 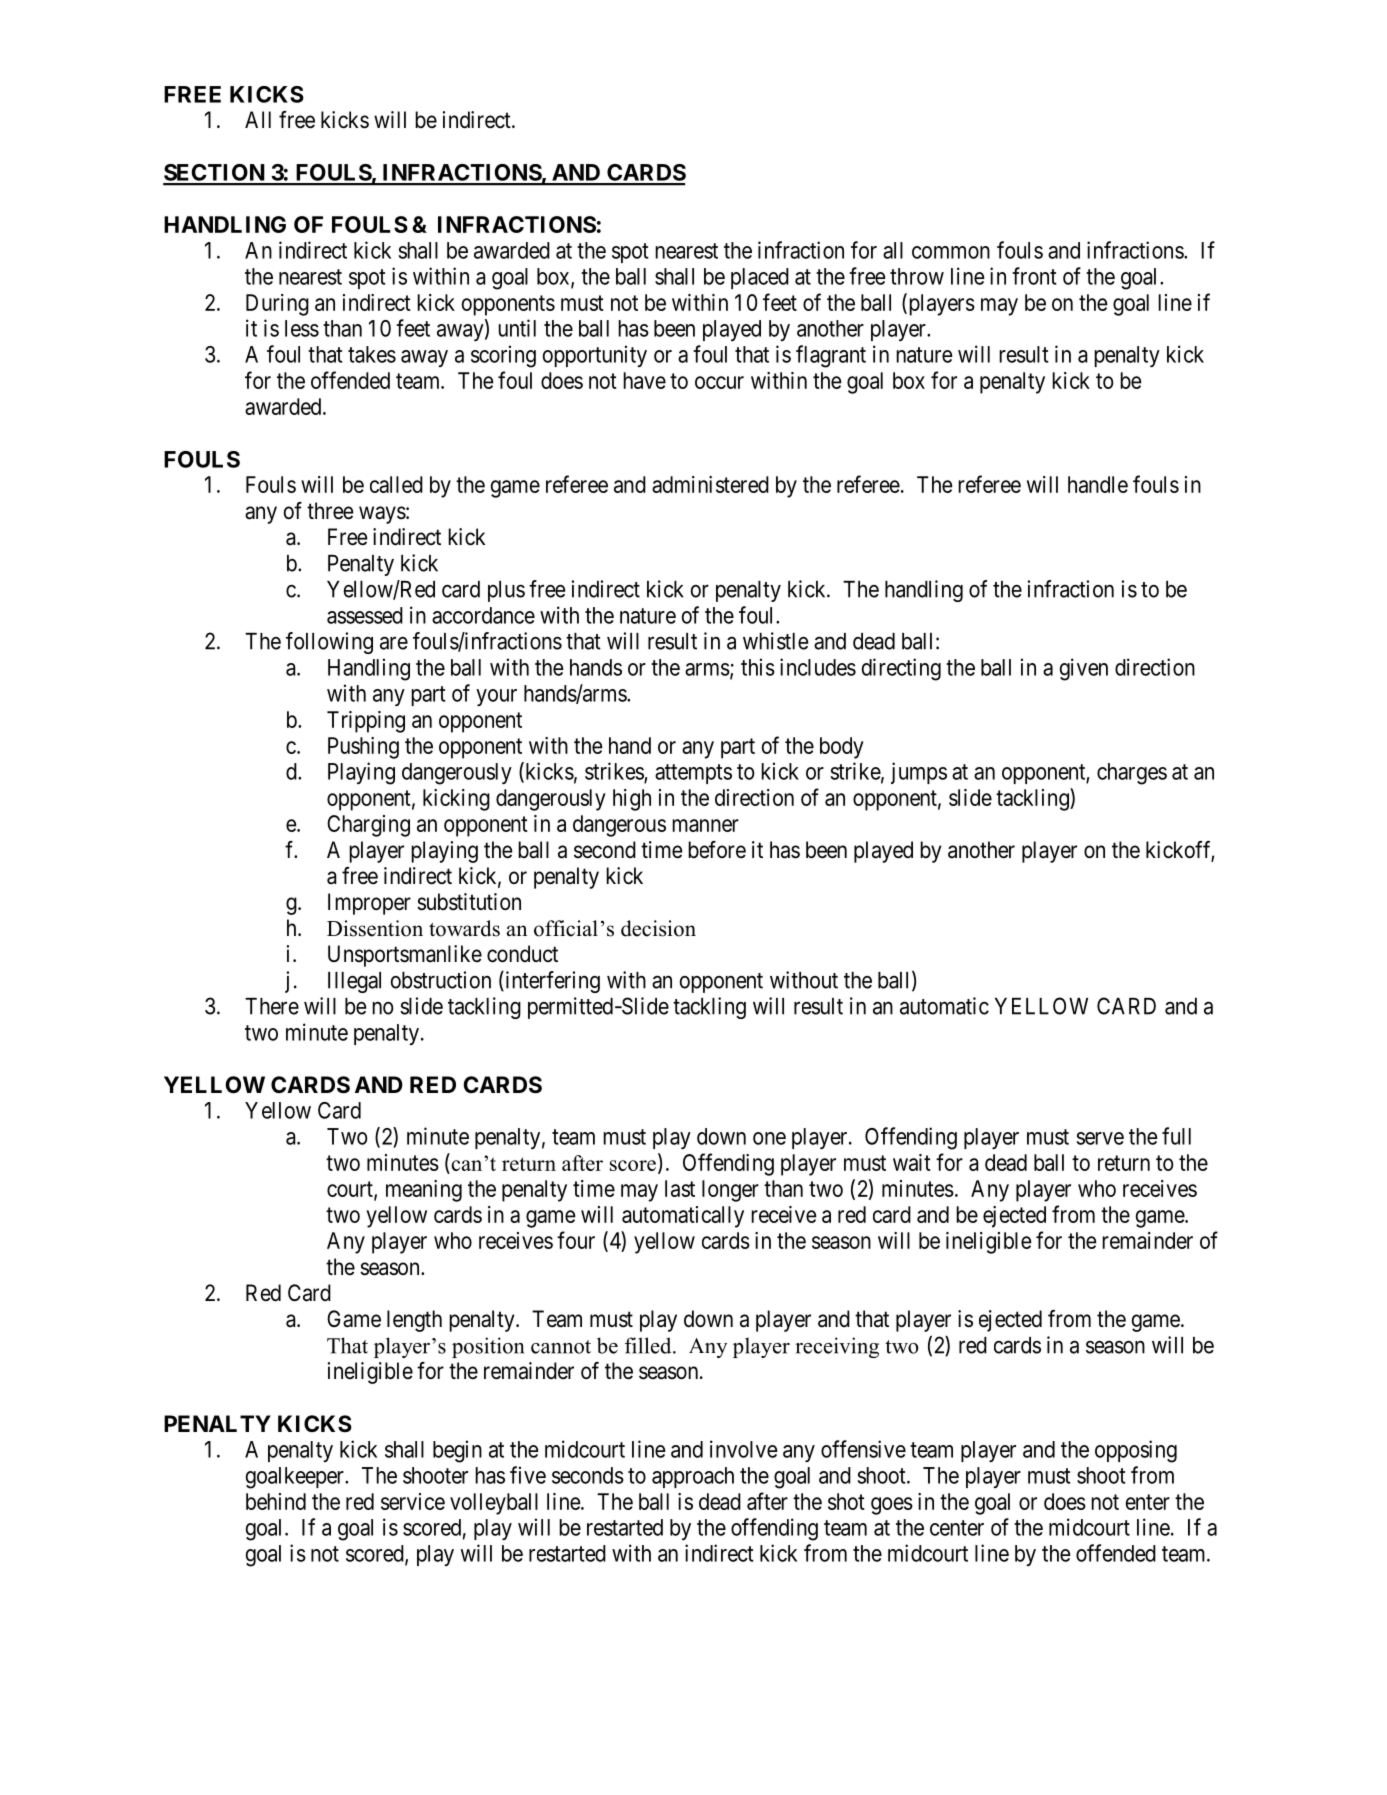 What do you see at coordinates (413, 1501) in the image?
I see `service` at bounding box center [413, 1501].
